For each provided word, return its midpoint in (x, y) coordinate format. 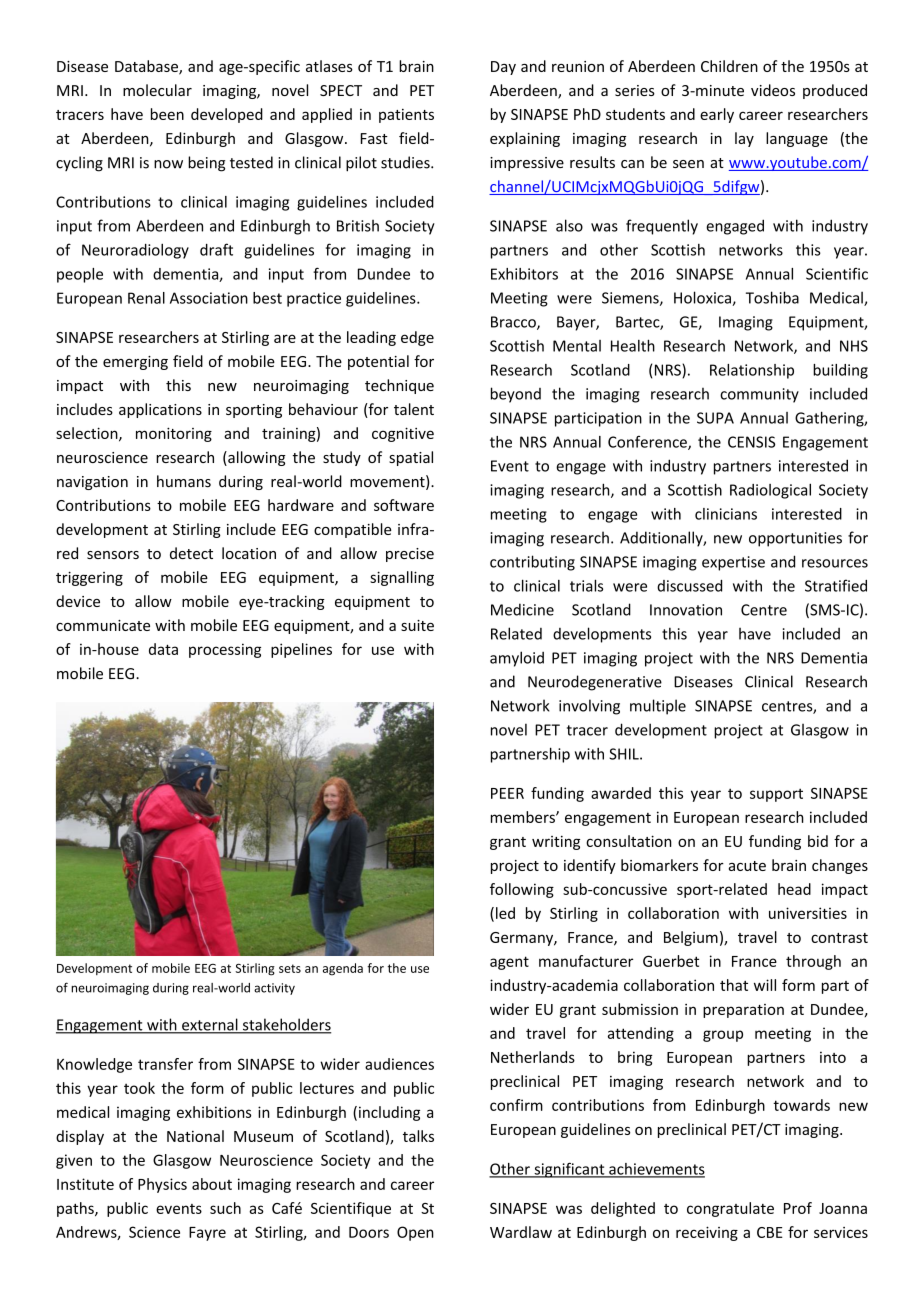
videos (773, 90)
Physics (162, 1185)
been (167, 114)
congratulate (730, 1209)
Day (503, 68)
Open (415, 1233)
